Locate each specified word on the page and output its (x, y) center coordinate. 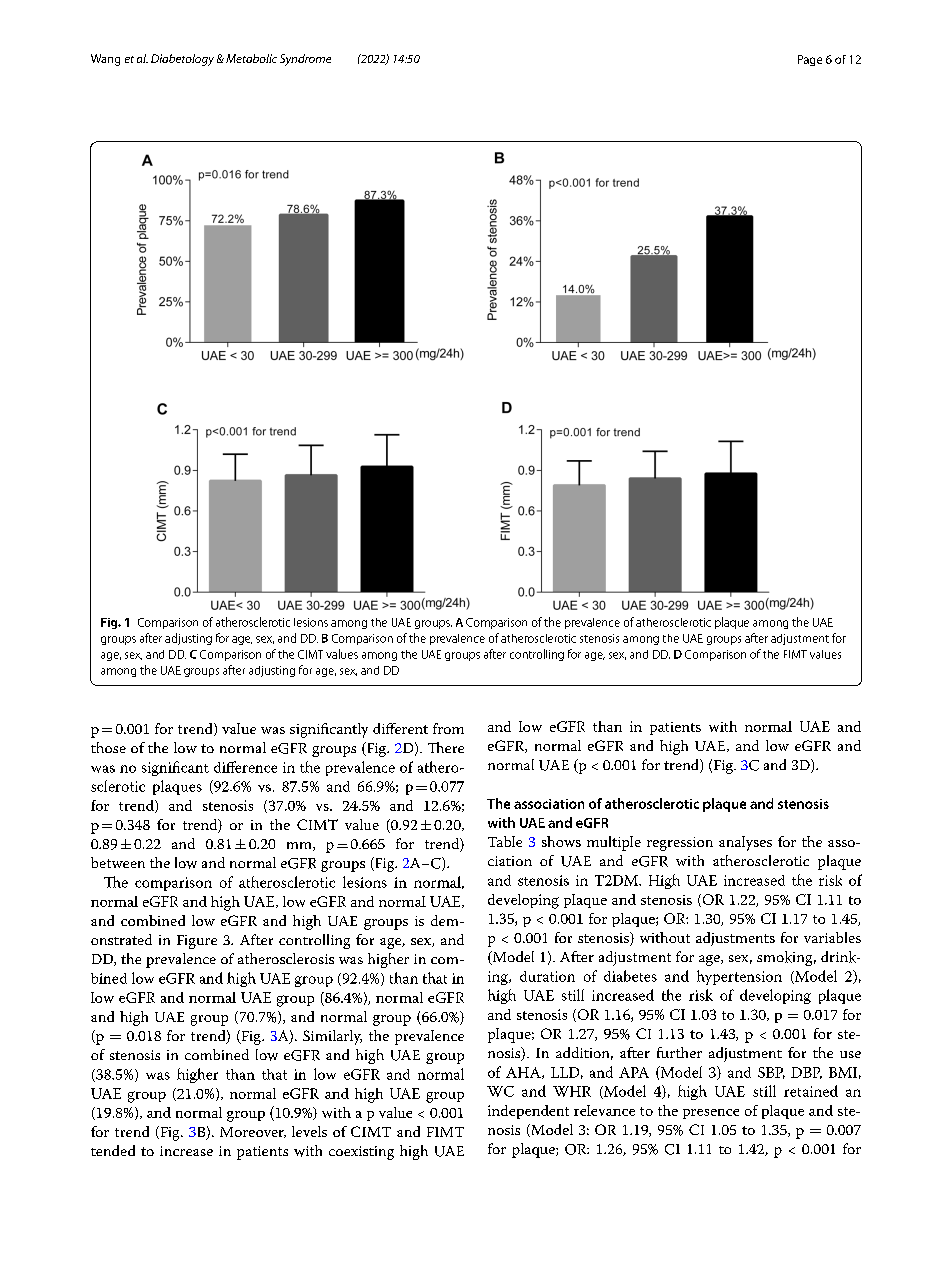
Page (810, 60)
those (108, 747)
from (448, 728)
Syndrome (305, 60)
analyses (745, 843)
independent (528, 1112)
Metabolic (251, 58)
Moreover (253, 1132)
